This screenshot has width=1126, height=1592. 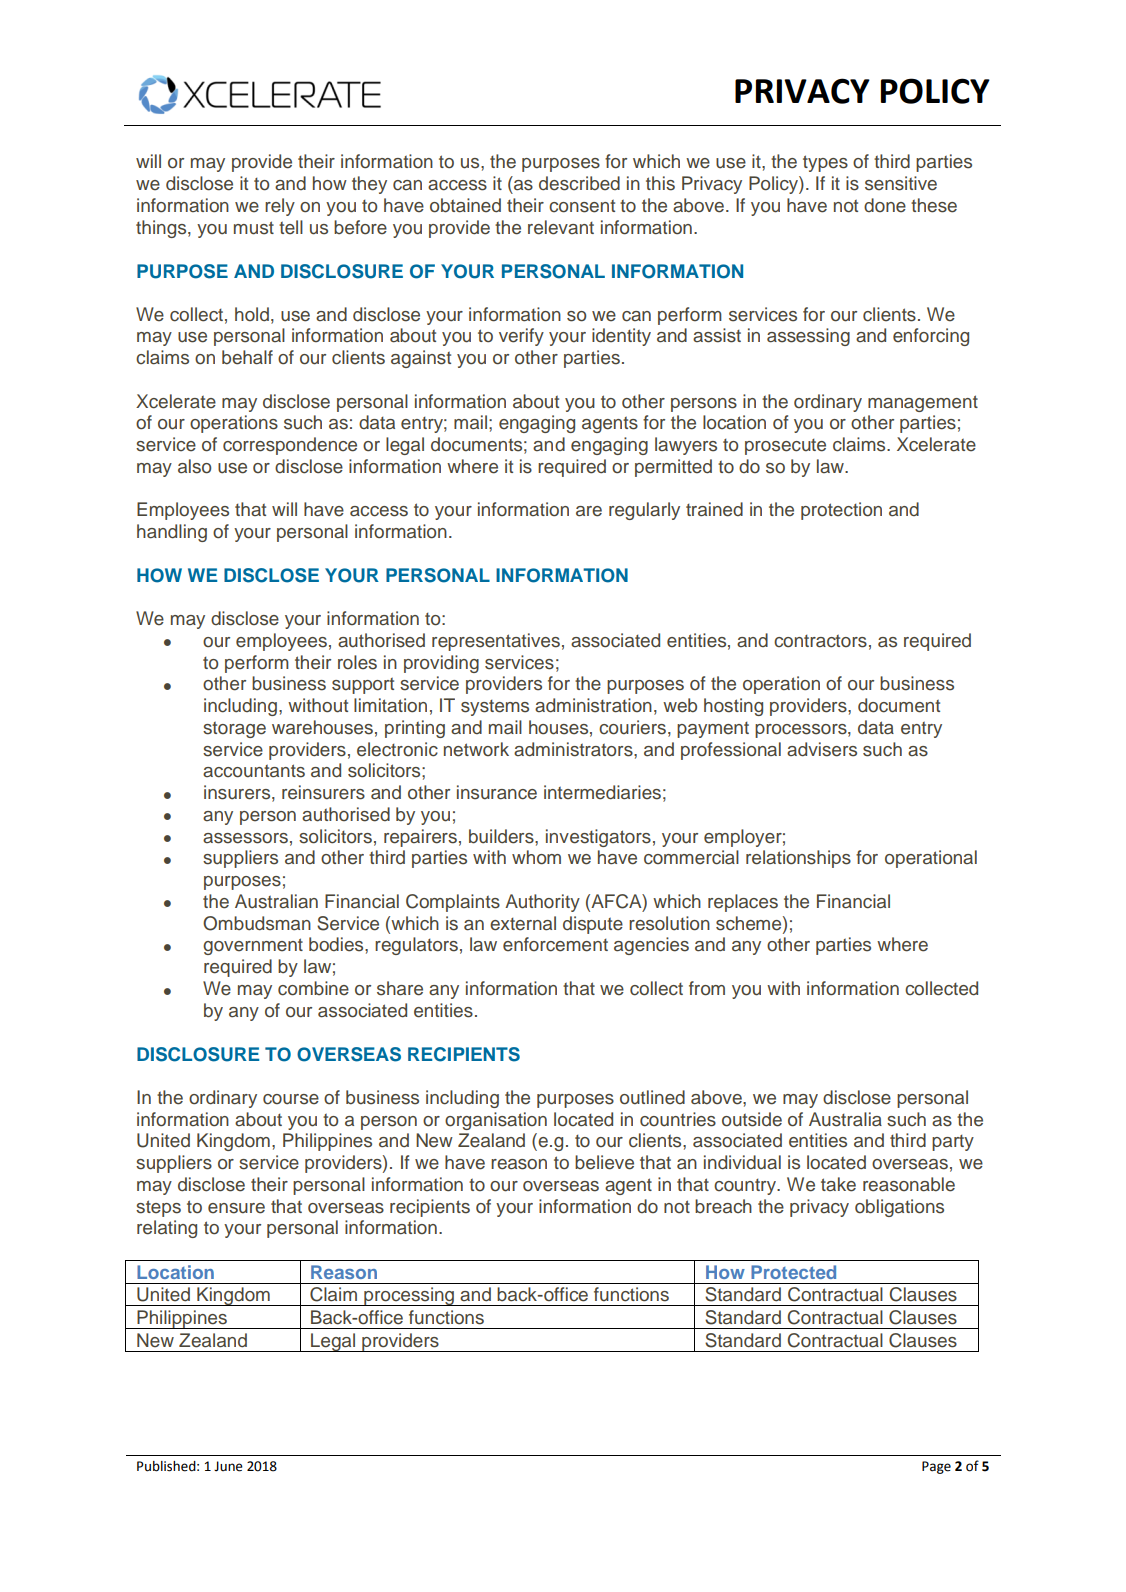 What do you see at coordinates (280, 207) in the screenshot?
I see `rely` at bounding box center [280, 207].
